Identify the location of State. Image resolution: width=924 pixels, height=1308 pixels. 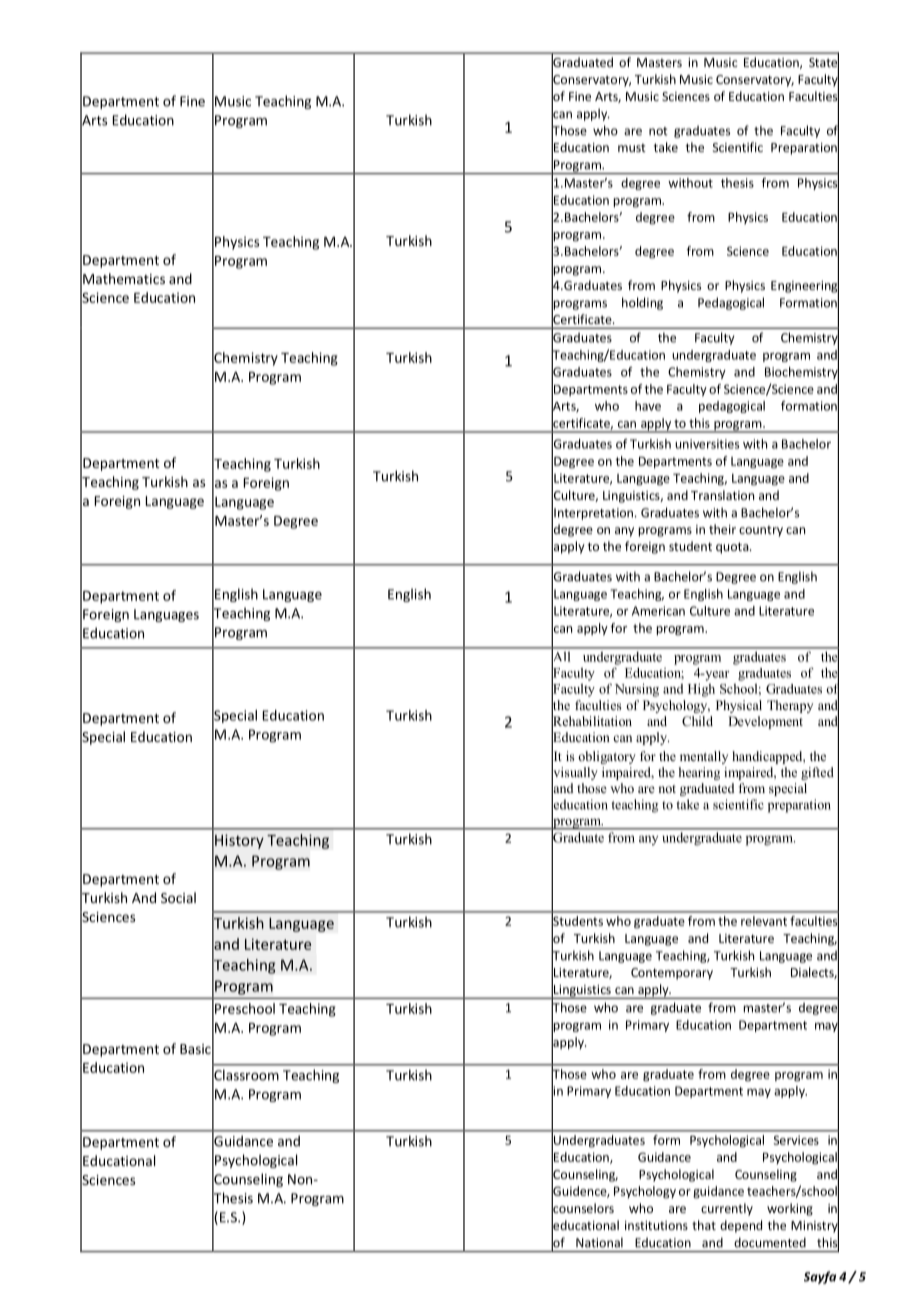
(824, 63).
